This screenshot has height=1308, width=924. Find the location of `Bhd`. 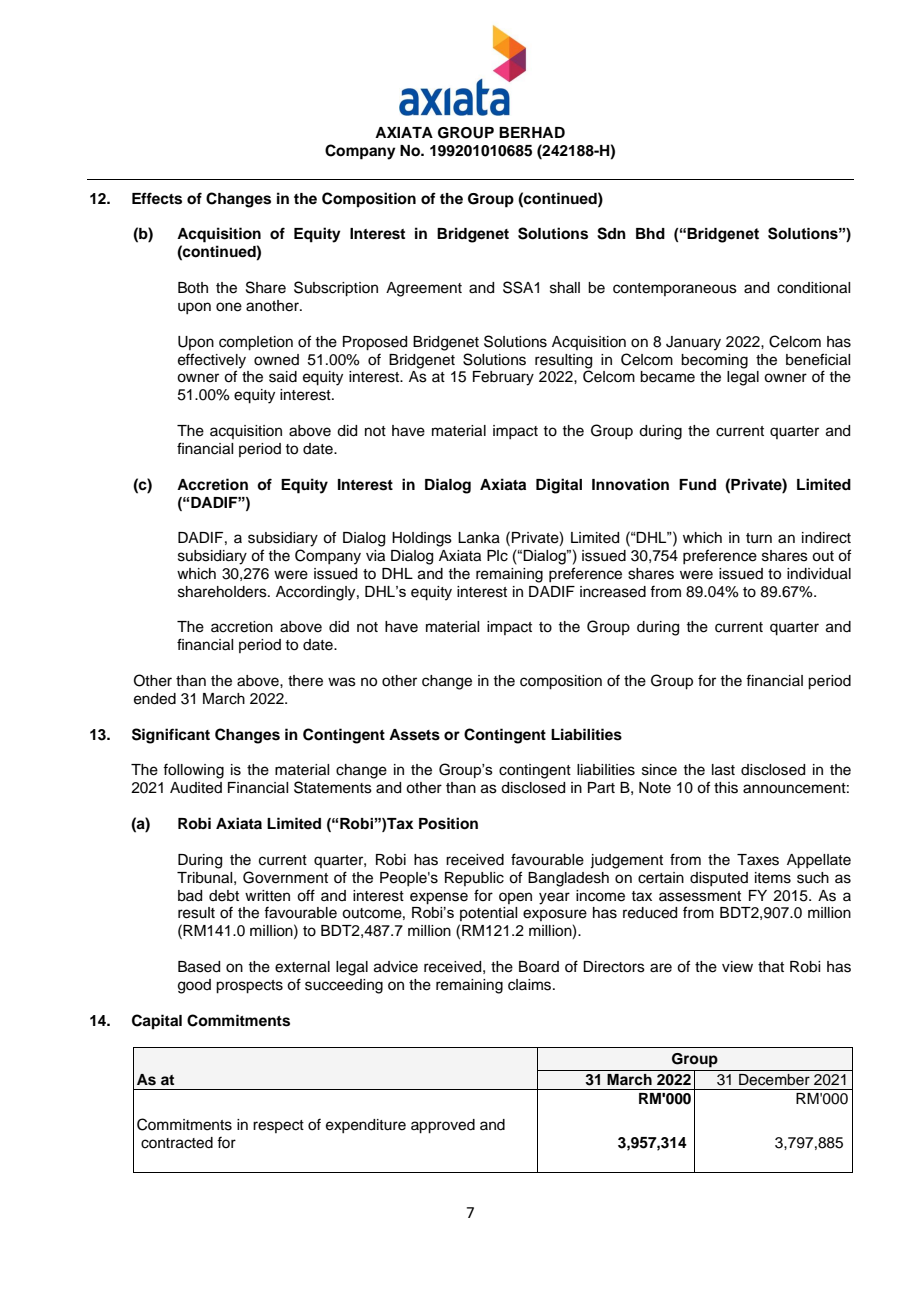

Bhd is located at coordinates (650, 233).
